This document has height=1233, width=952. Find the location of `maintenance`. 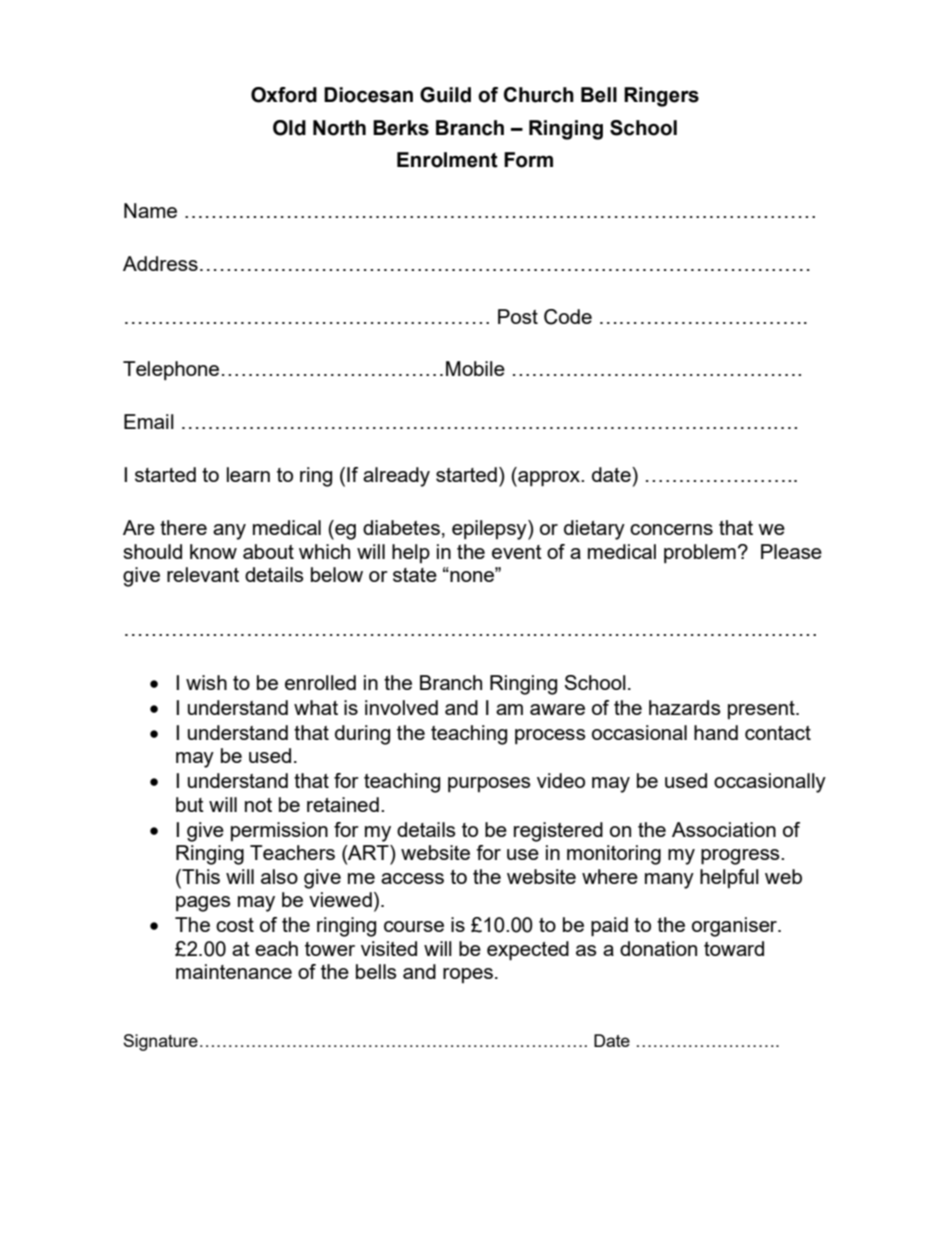

maintenance is located at coordinates (234, 971).
